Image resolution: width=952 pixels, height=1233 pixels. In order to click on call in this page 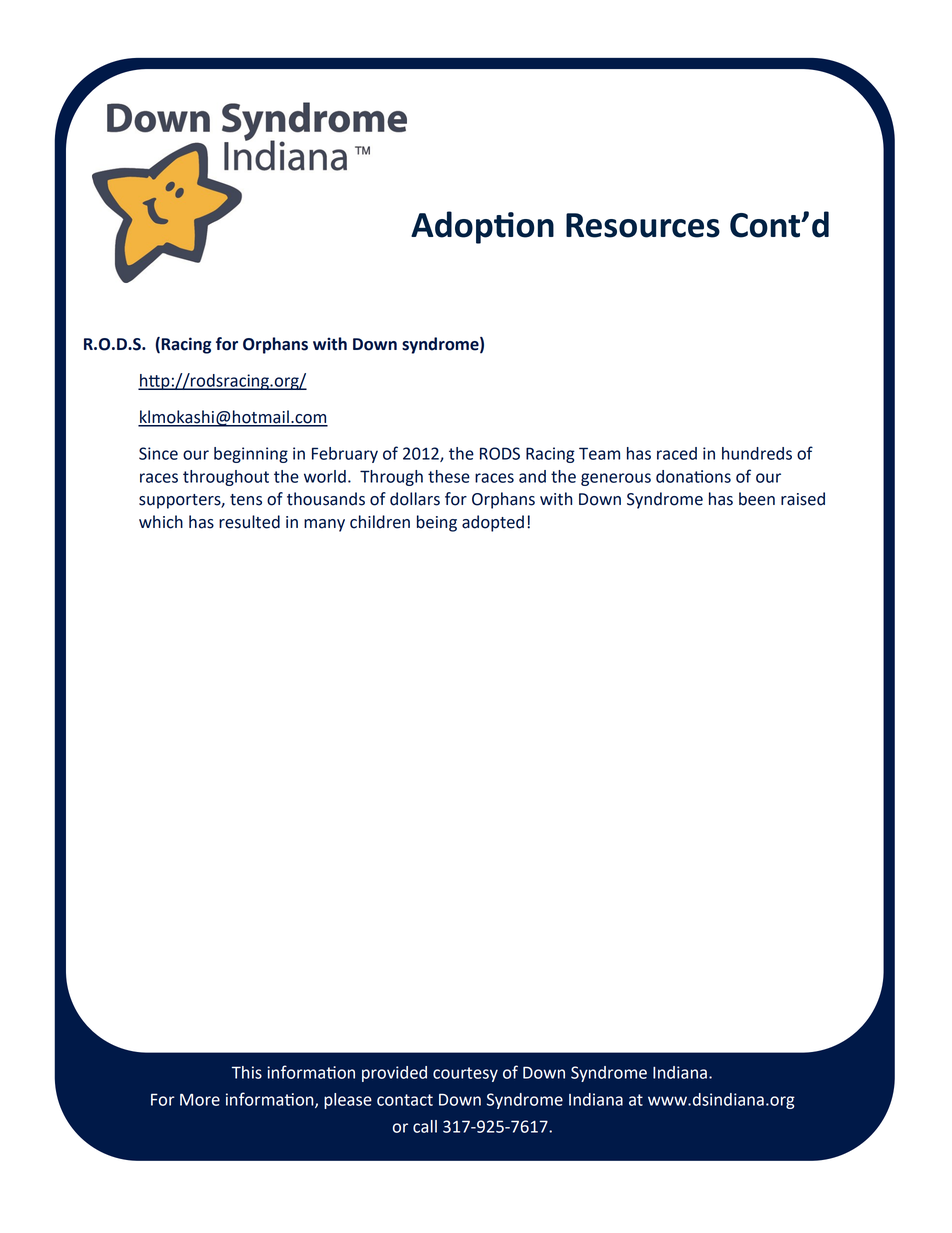, I will do `click(425, 1126)`.
